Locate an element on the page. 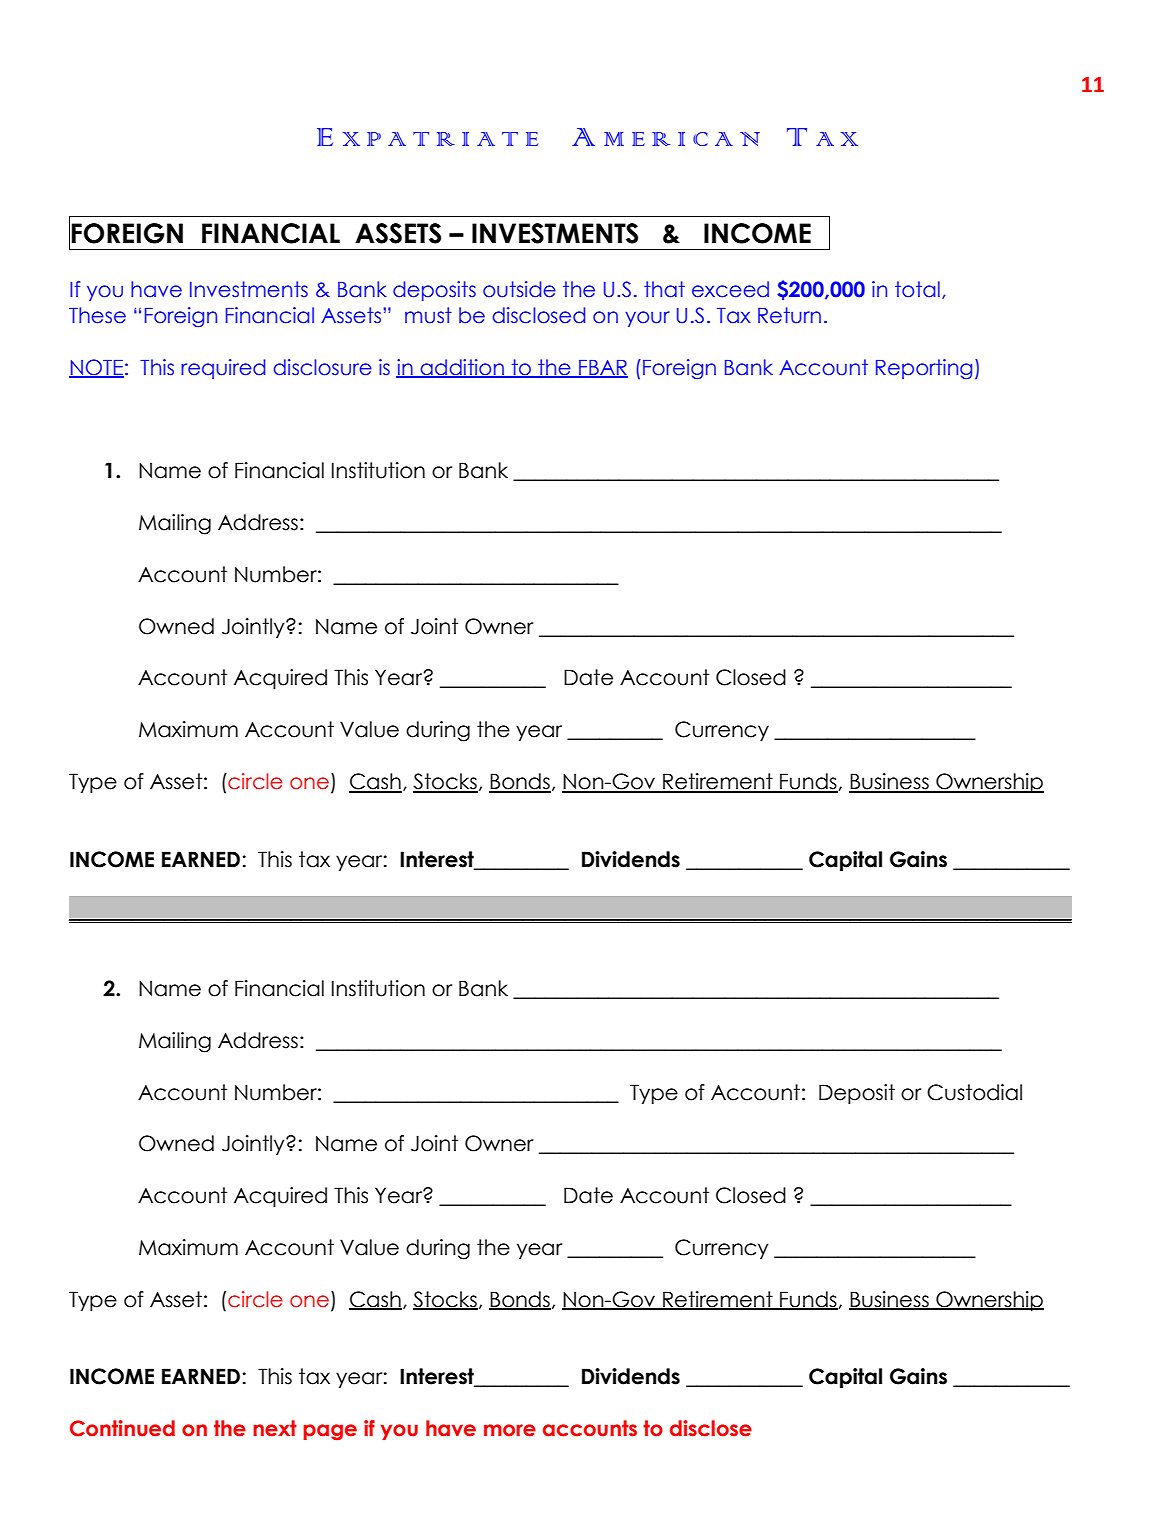  outside is located at coordinates (519, 289).
